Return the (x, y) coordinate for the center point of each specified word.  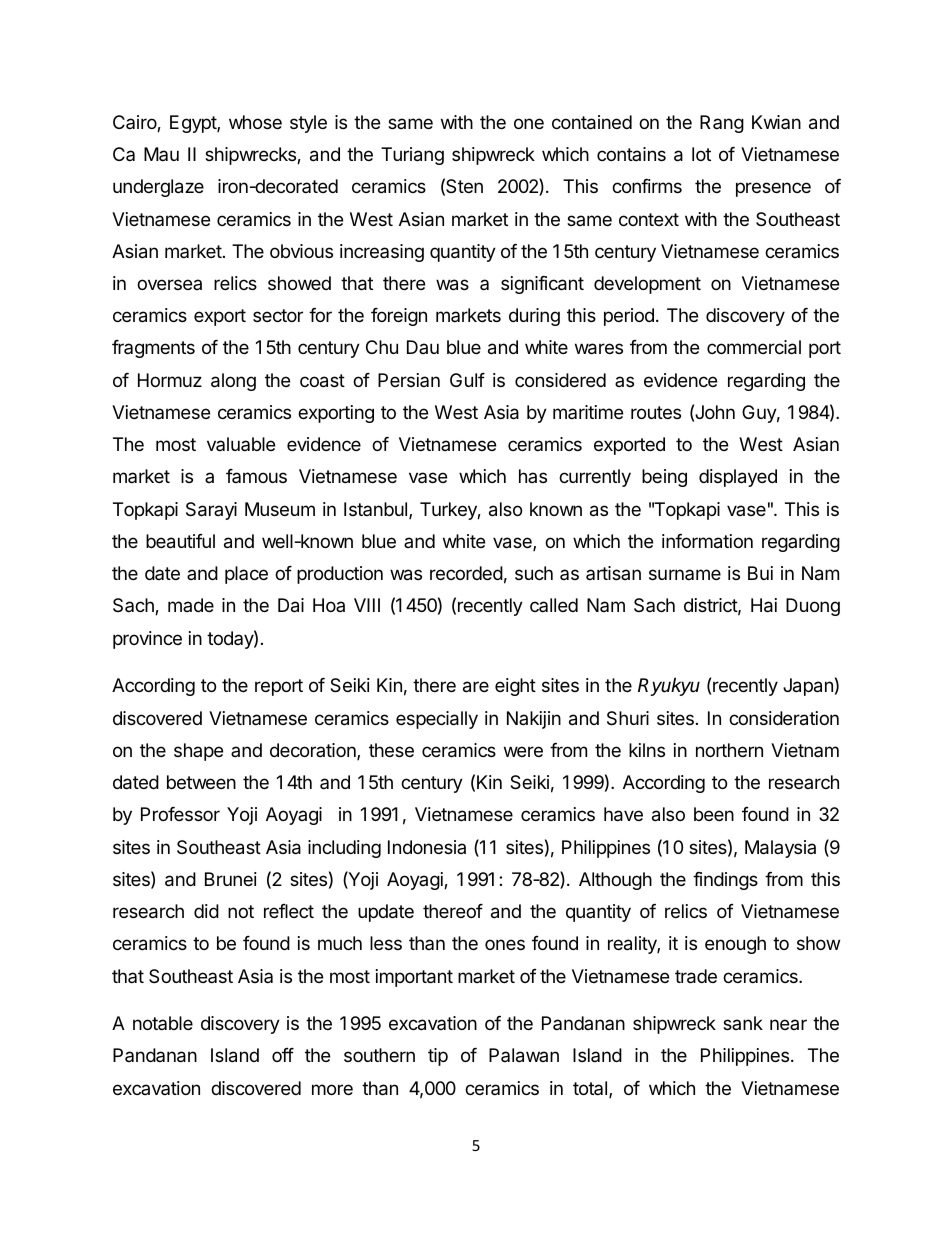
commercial (754, 347)
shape (198, 752)
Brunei (231, 879)
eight (515, 687)
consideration (784, 718)
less (386, 943)
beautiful (180, 541)
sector (278, 315)
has (533, 476)
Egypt (194, 124)
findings (725, 881)
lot (701, 154)
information (707, 541)
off (283, 1055)
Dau (423, 347)
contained (592, 122)
